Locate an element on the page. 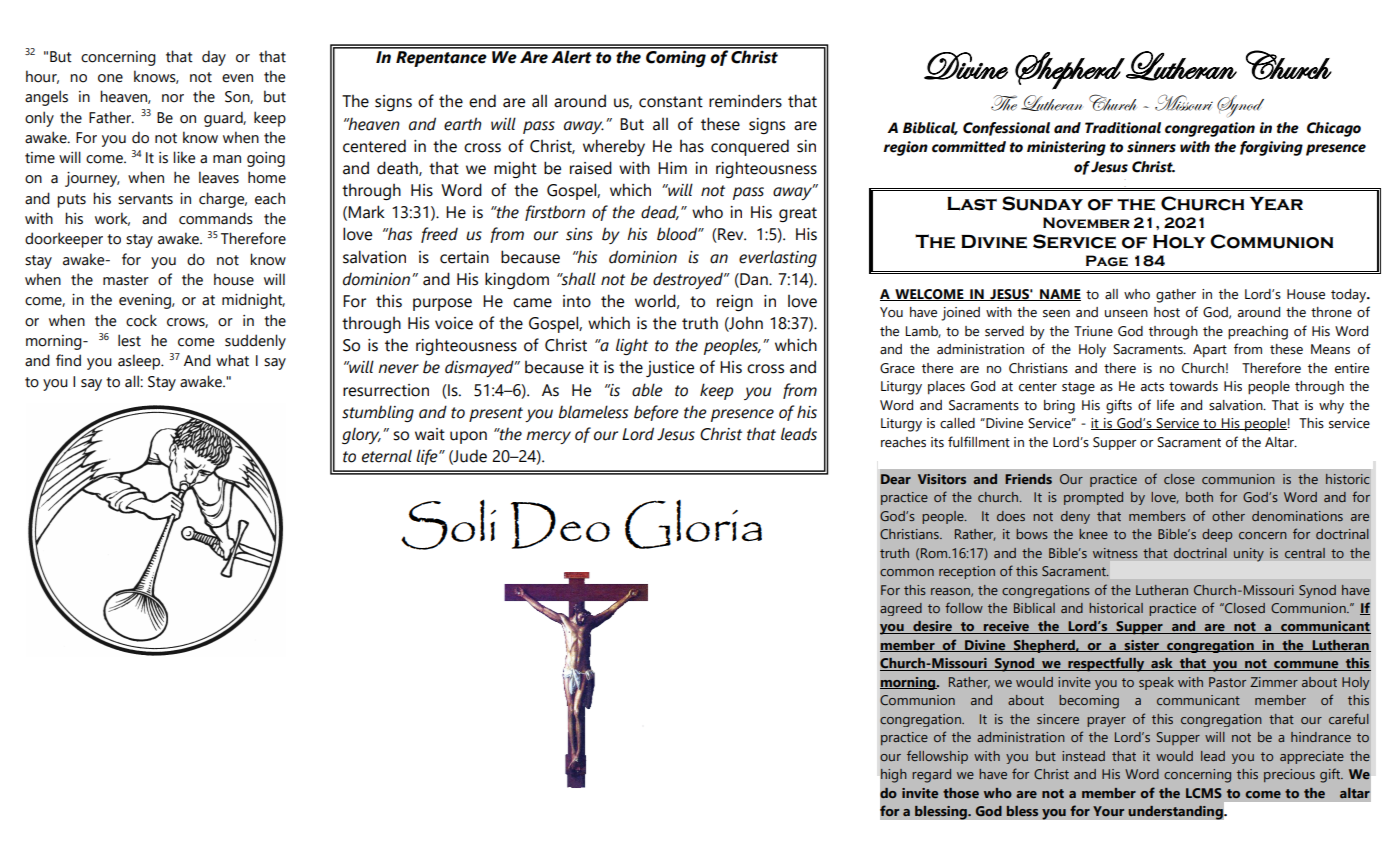 This document has width=1400, height=850. constant is located at coordinates (671, 102).
